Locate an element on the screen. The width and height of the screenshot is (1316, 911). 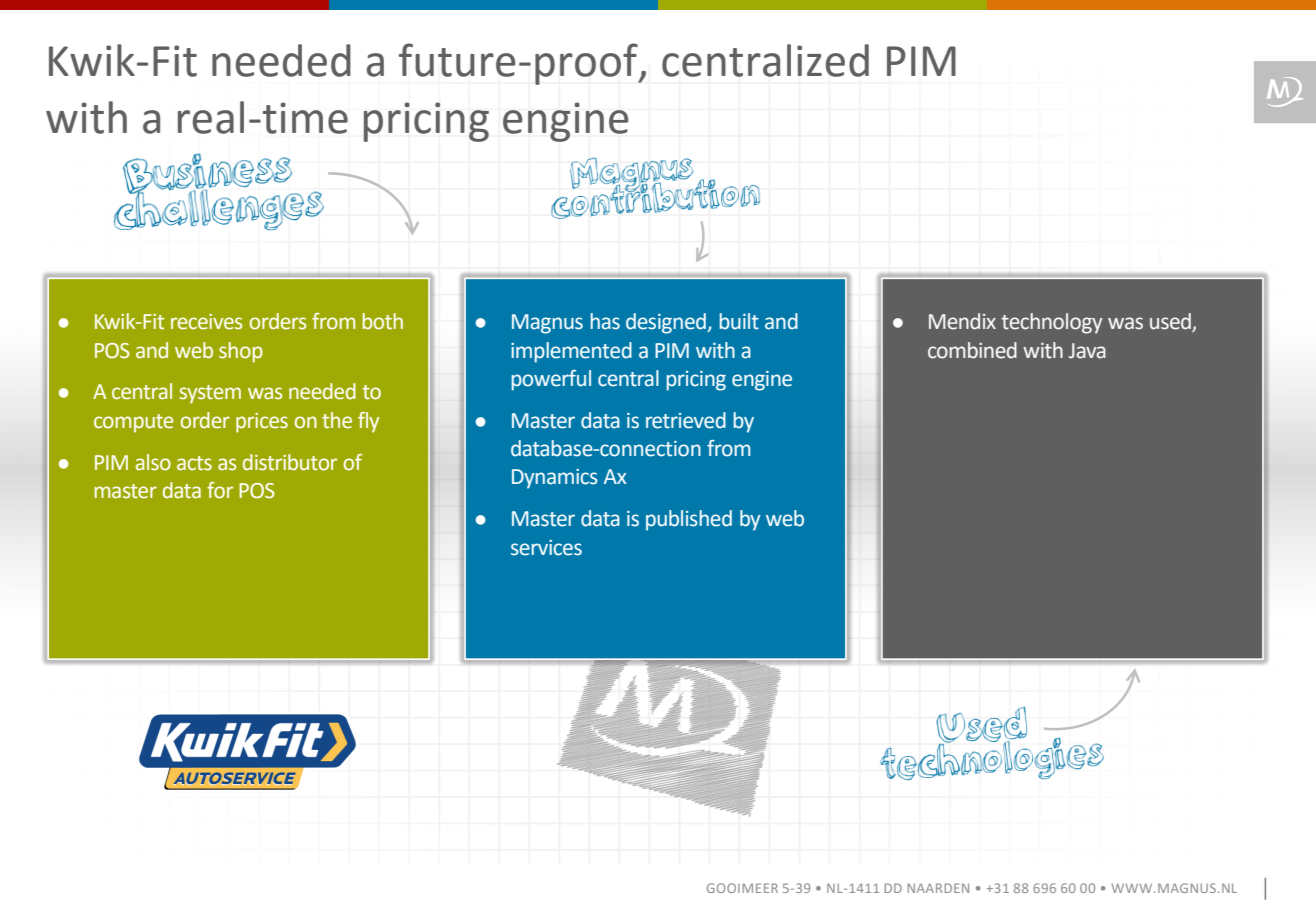
system is located at coordinates (210, 394).
